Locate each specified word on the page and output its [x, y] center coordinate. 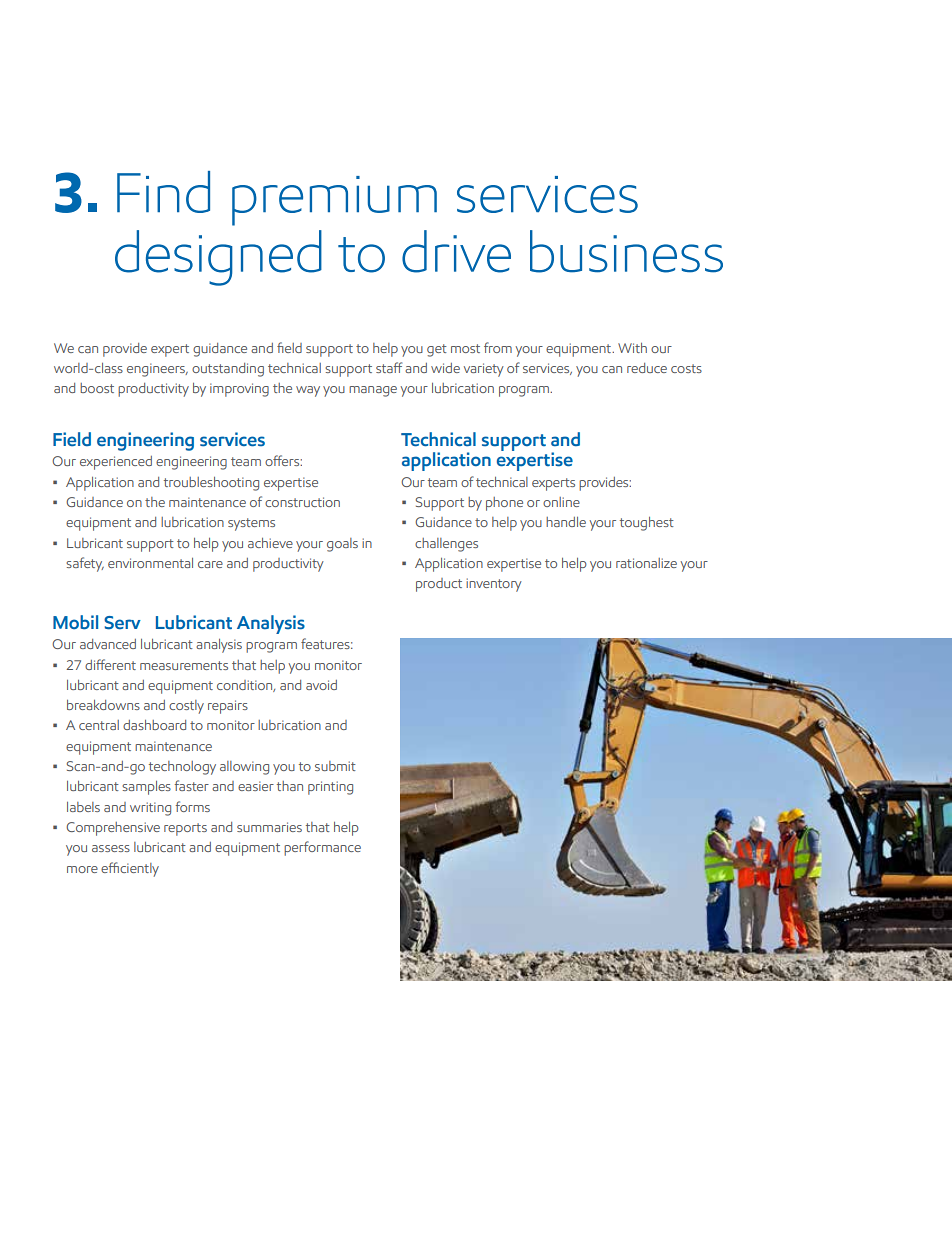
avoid [321, 685]
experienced [116, 463]
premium [334, 201]
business [626, 251]
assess [111, 848]
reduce [647, 368]
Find [163, 192]
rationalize [646, 563]
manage [373, 391]
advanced [108, 644]
